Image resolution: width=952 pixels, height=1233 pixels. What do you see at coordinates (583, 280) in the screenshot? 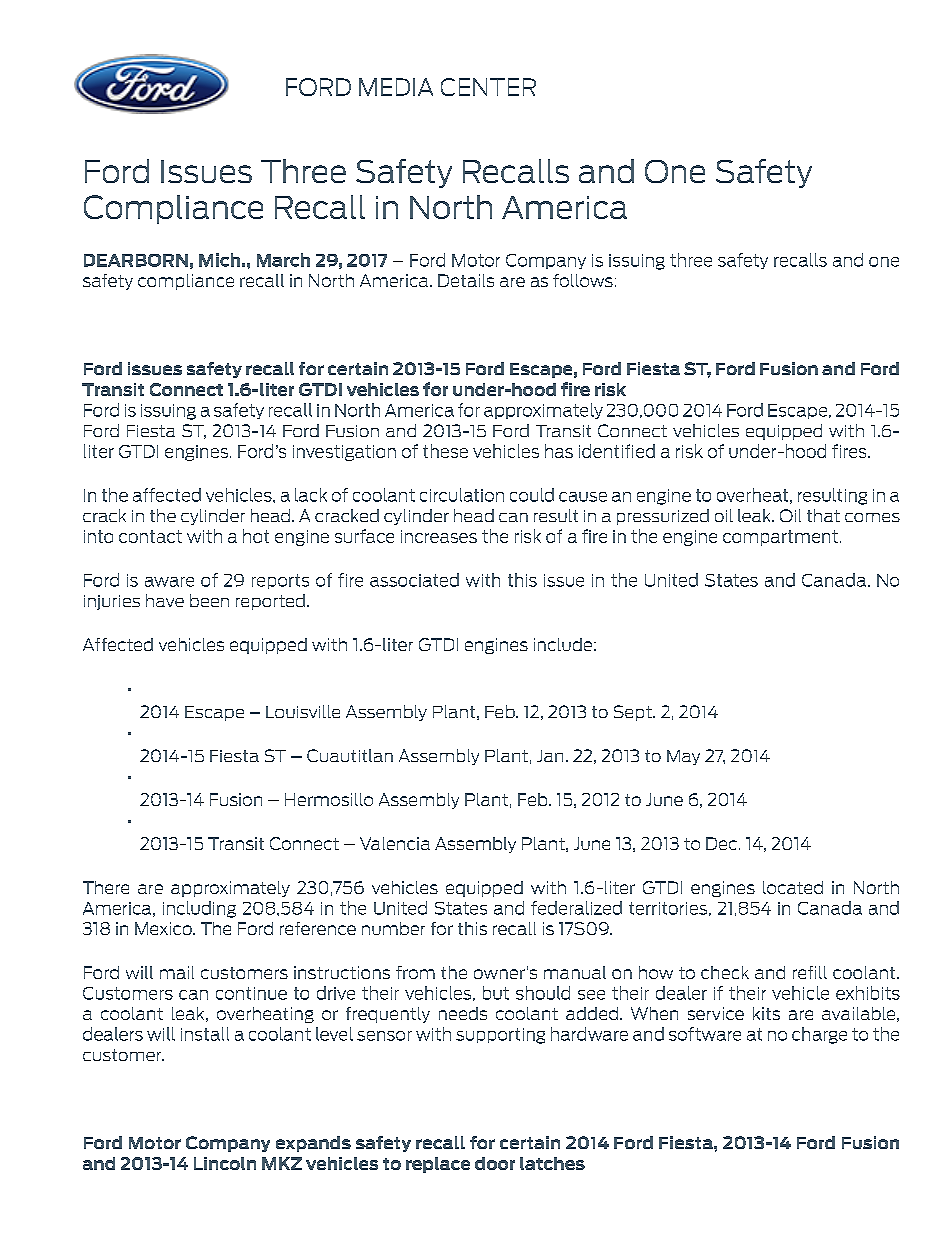
I see `follows` at bounding box center [583, 280].
